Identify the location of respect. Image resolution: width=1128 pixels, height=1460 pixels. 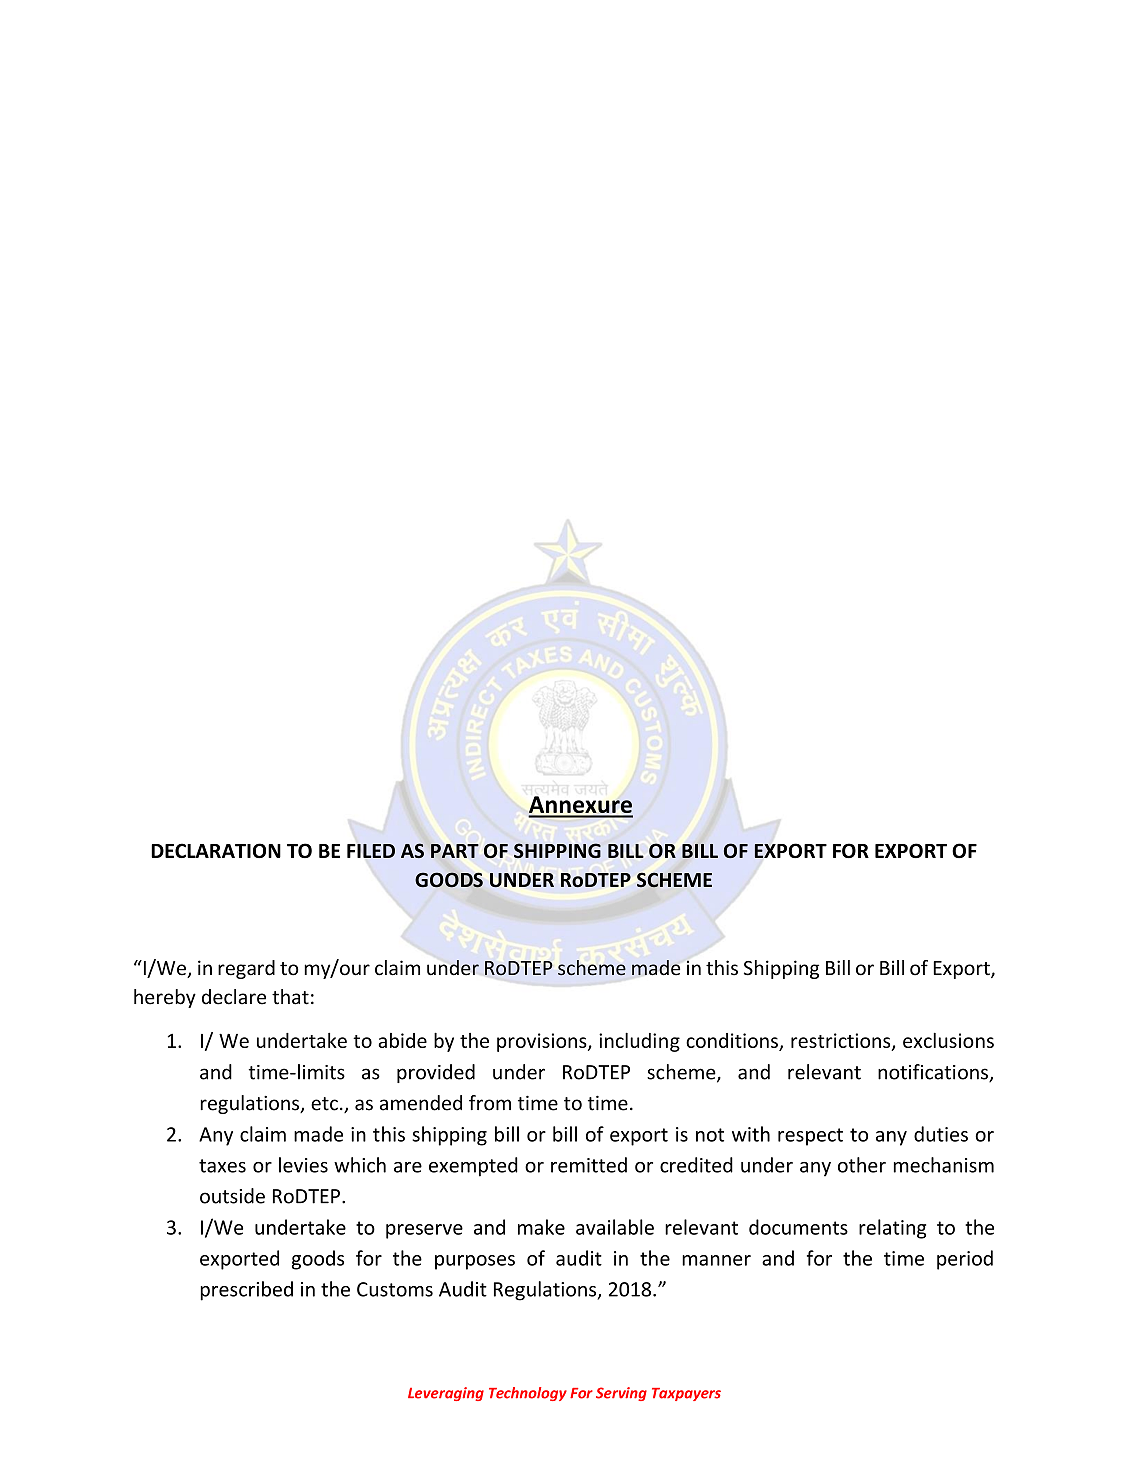
(810, 1137).
